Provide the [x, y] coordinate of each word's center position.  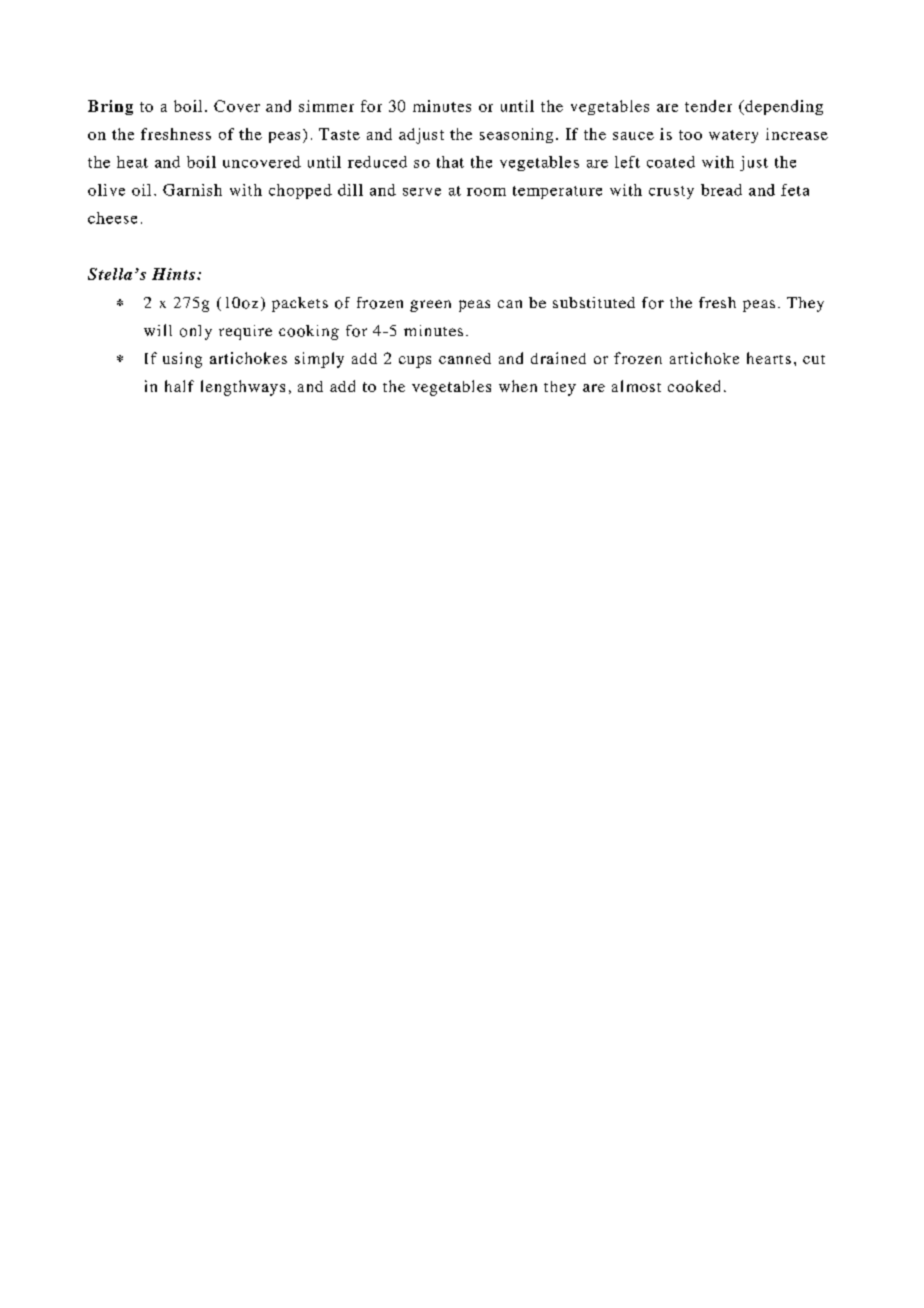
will [158, 330]
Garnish [192, 190]
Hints [173, 274]
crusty [671, 192]
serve [422, 192]
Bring [110, 107]
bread [721, 190]
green [430, 306]
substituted [594, 302]
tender [708, 106]
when [518, 386]
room [486, 192]
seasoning [516, 135]
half [179, 386]
